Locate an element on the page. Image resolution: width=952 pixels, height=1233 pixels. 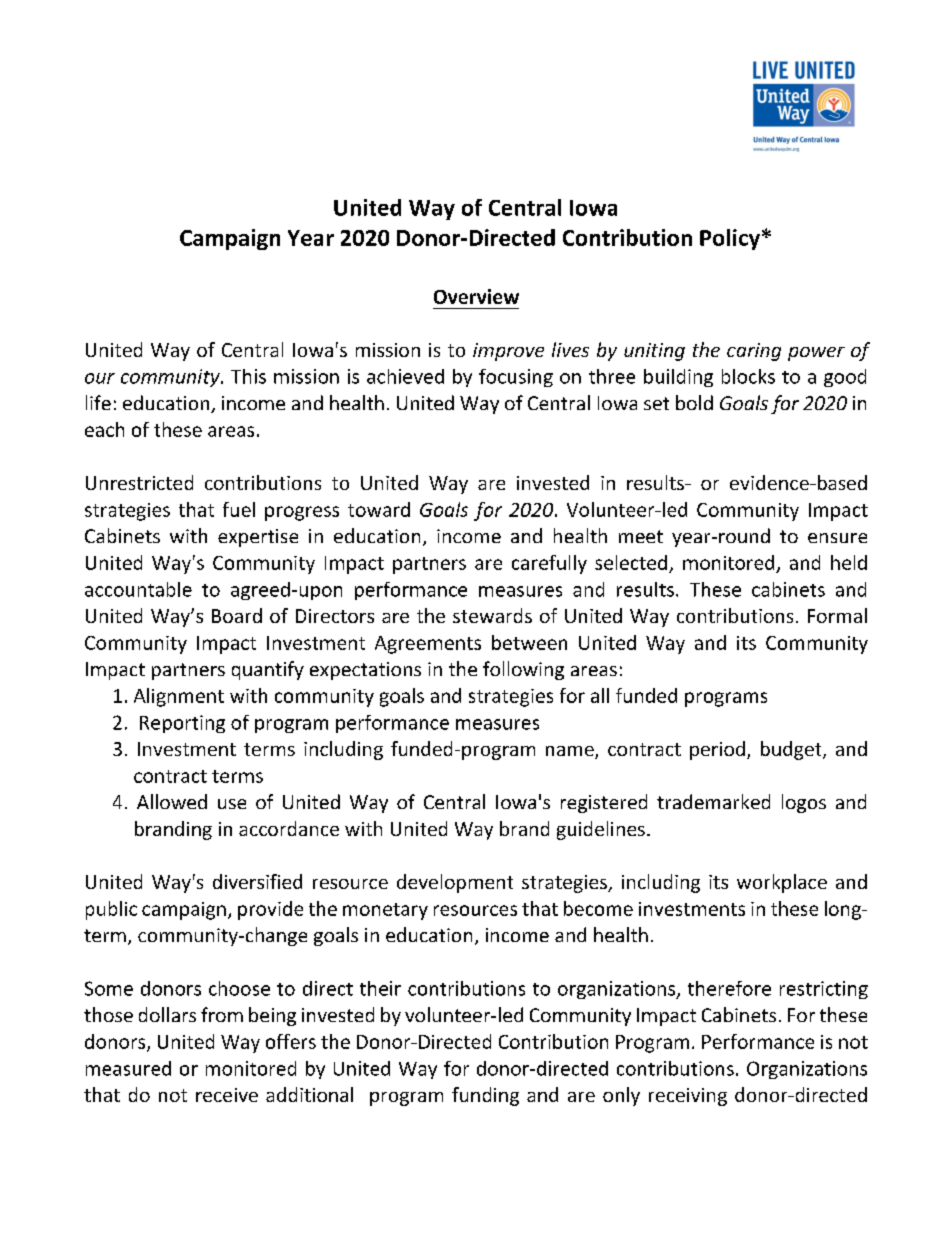
Overview is located at coordinates (476, 296).
